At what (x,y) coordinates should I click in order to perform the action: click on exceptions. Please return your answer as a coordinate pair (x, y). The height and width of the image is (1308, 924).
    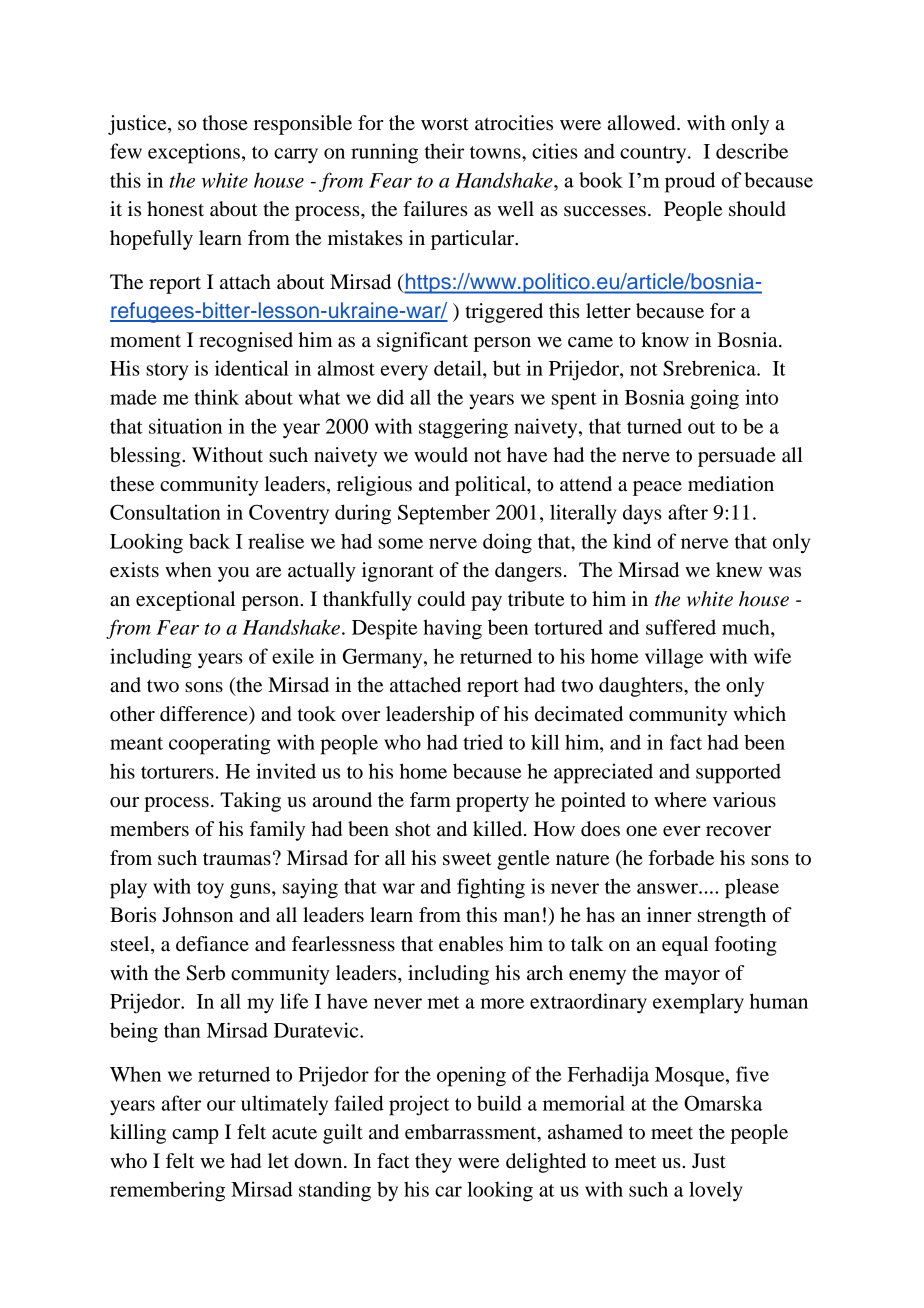
    Looking at the image, I should click on (194, 153).
